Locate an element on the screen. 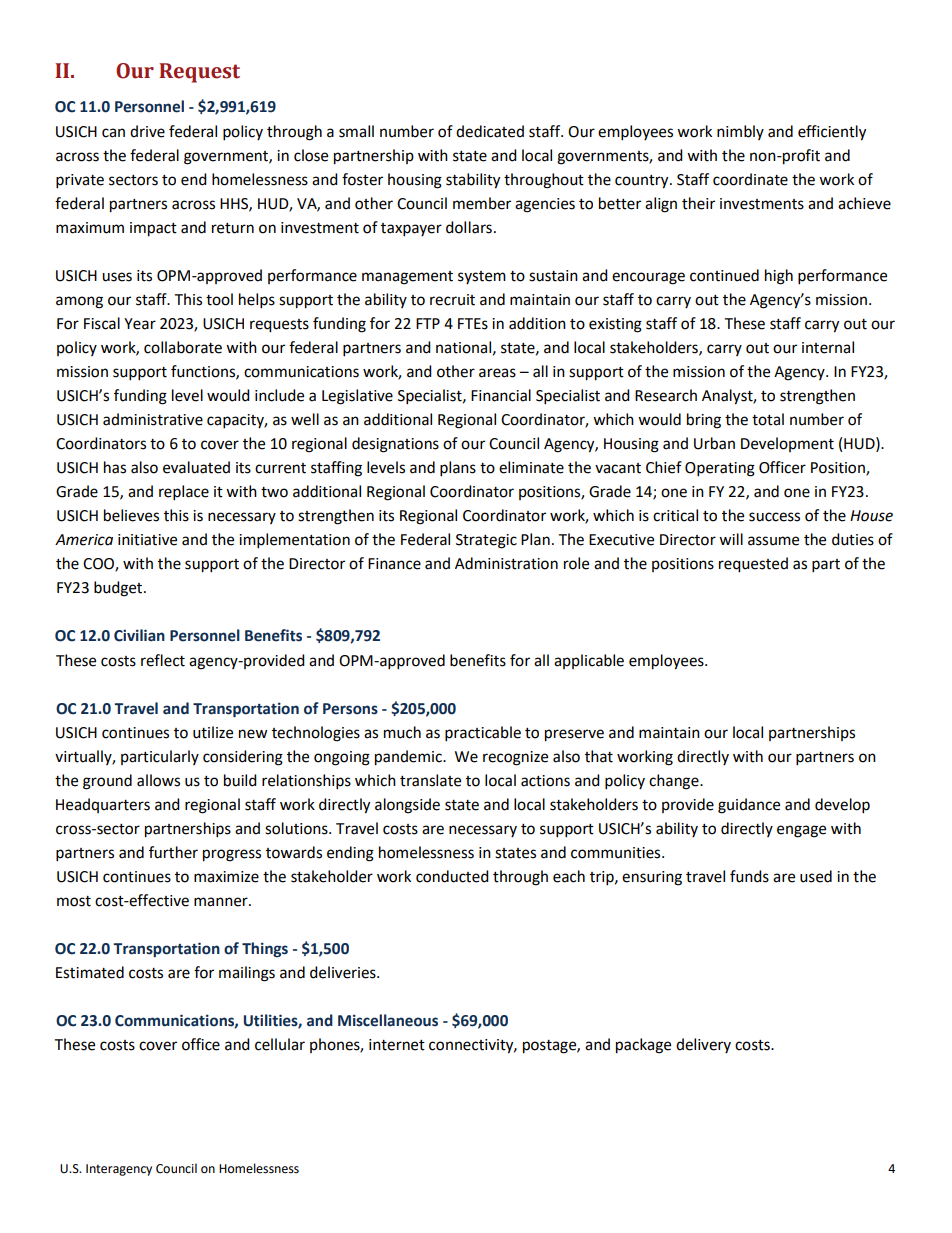 This screenshot has height=1233, width=952. total is located at coordinates (768, 419).
